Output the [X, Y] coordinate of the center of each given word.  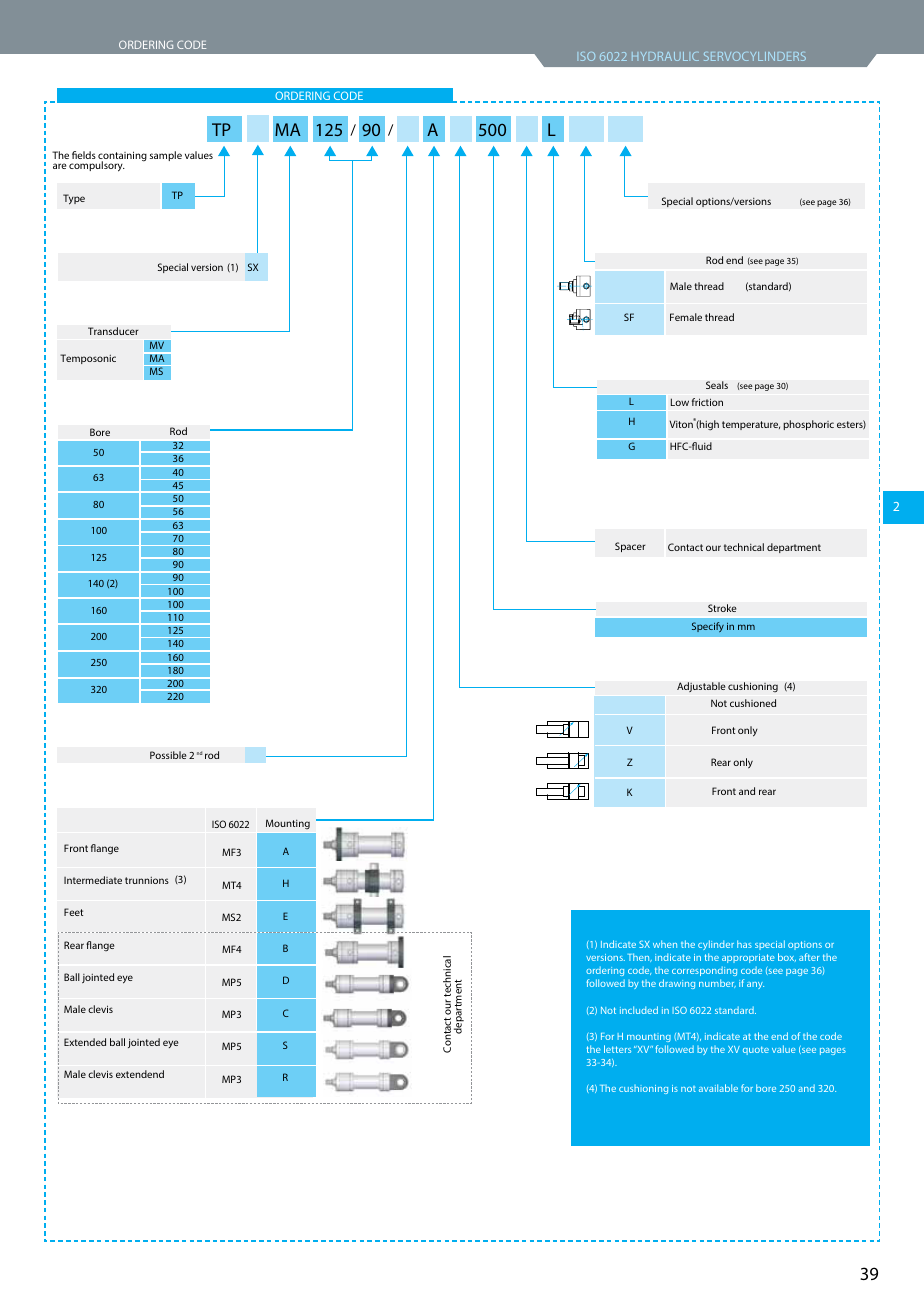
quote [756, 1050]
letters [617, 1049]
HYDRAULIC [665, 56]
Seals [717, 385]
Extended [85, 1042]
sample [166, 156]
